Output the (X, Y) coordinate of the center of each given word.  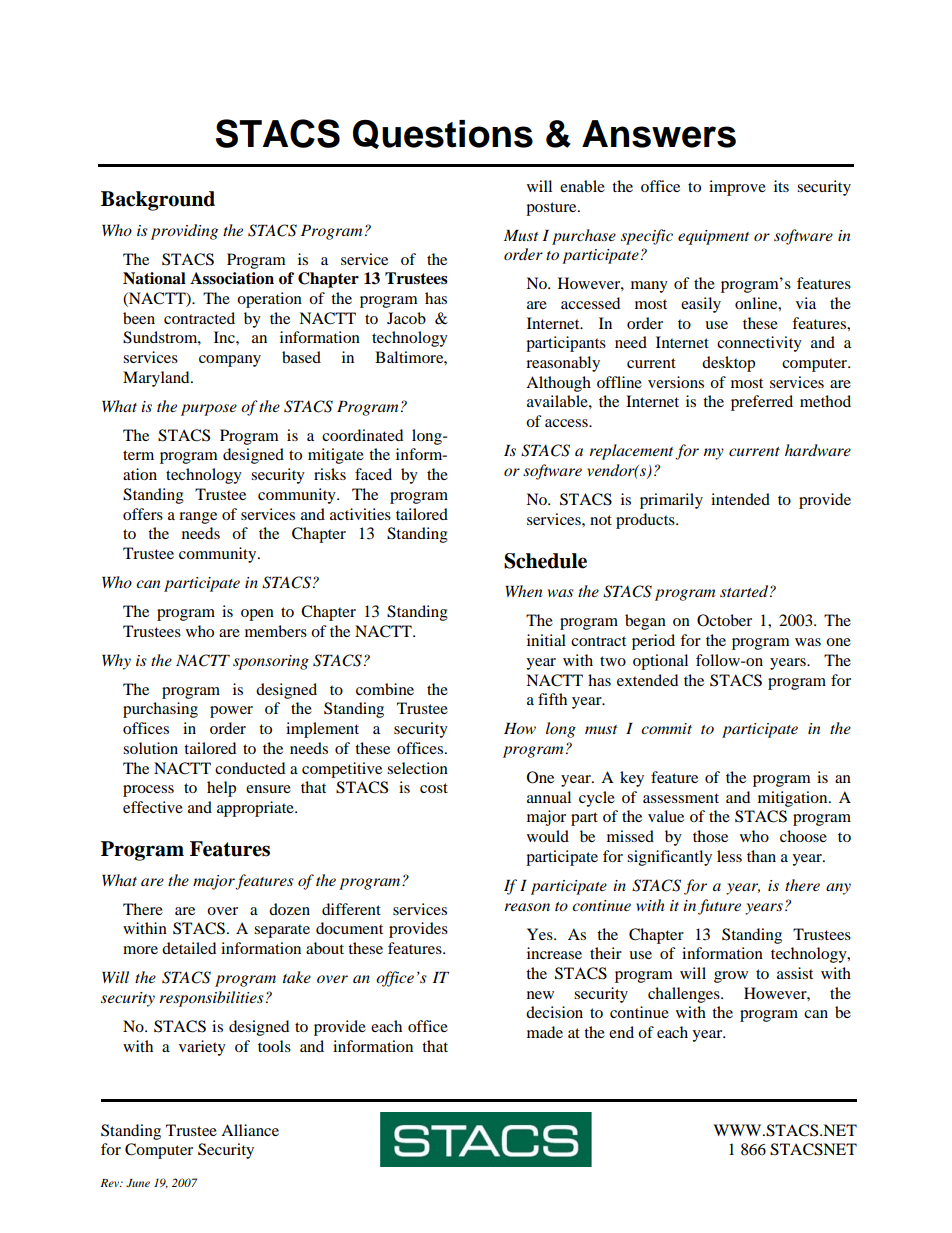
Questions (443, 134)
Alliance (250, 1130)
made (545, 1032)
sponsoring (271, 662)
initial (546, 640)
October (724, 620)
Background (158, 201)
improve (737, 188)
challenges (685, 995)
